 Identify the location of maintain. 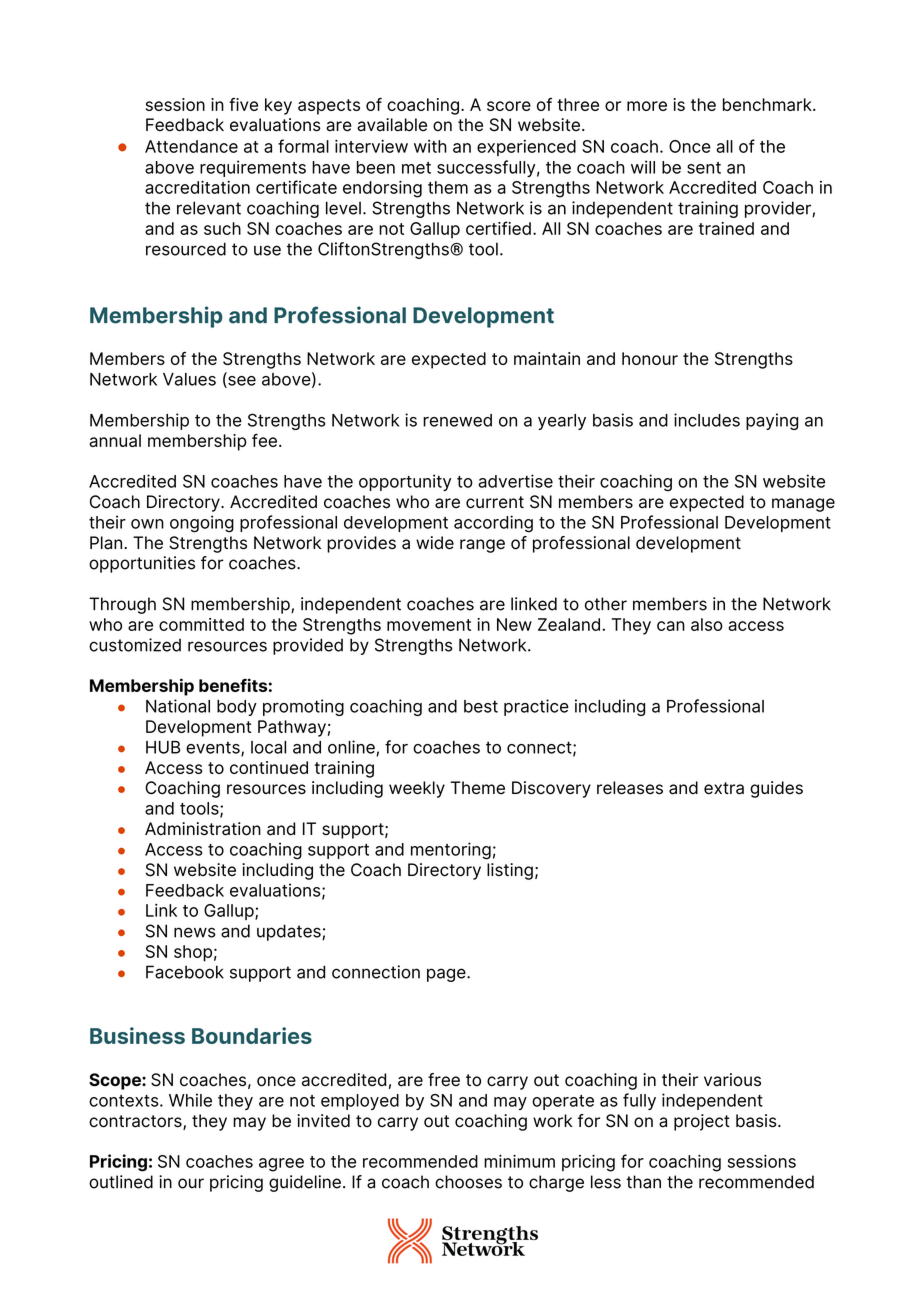
(547, 358).
